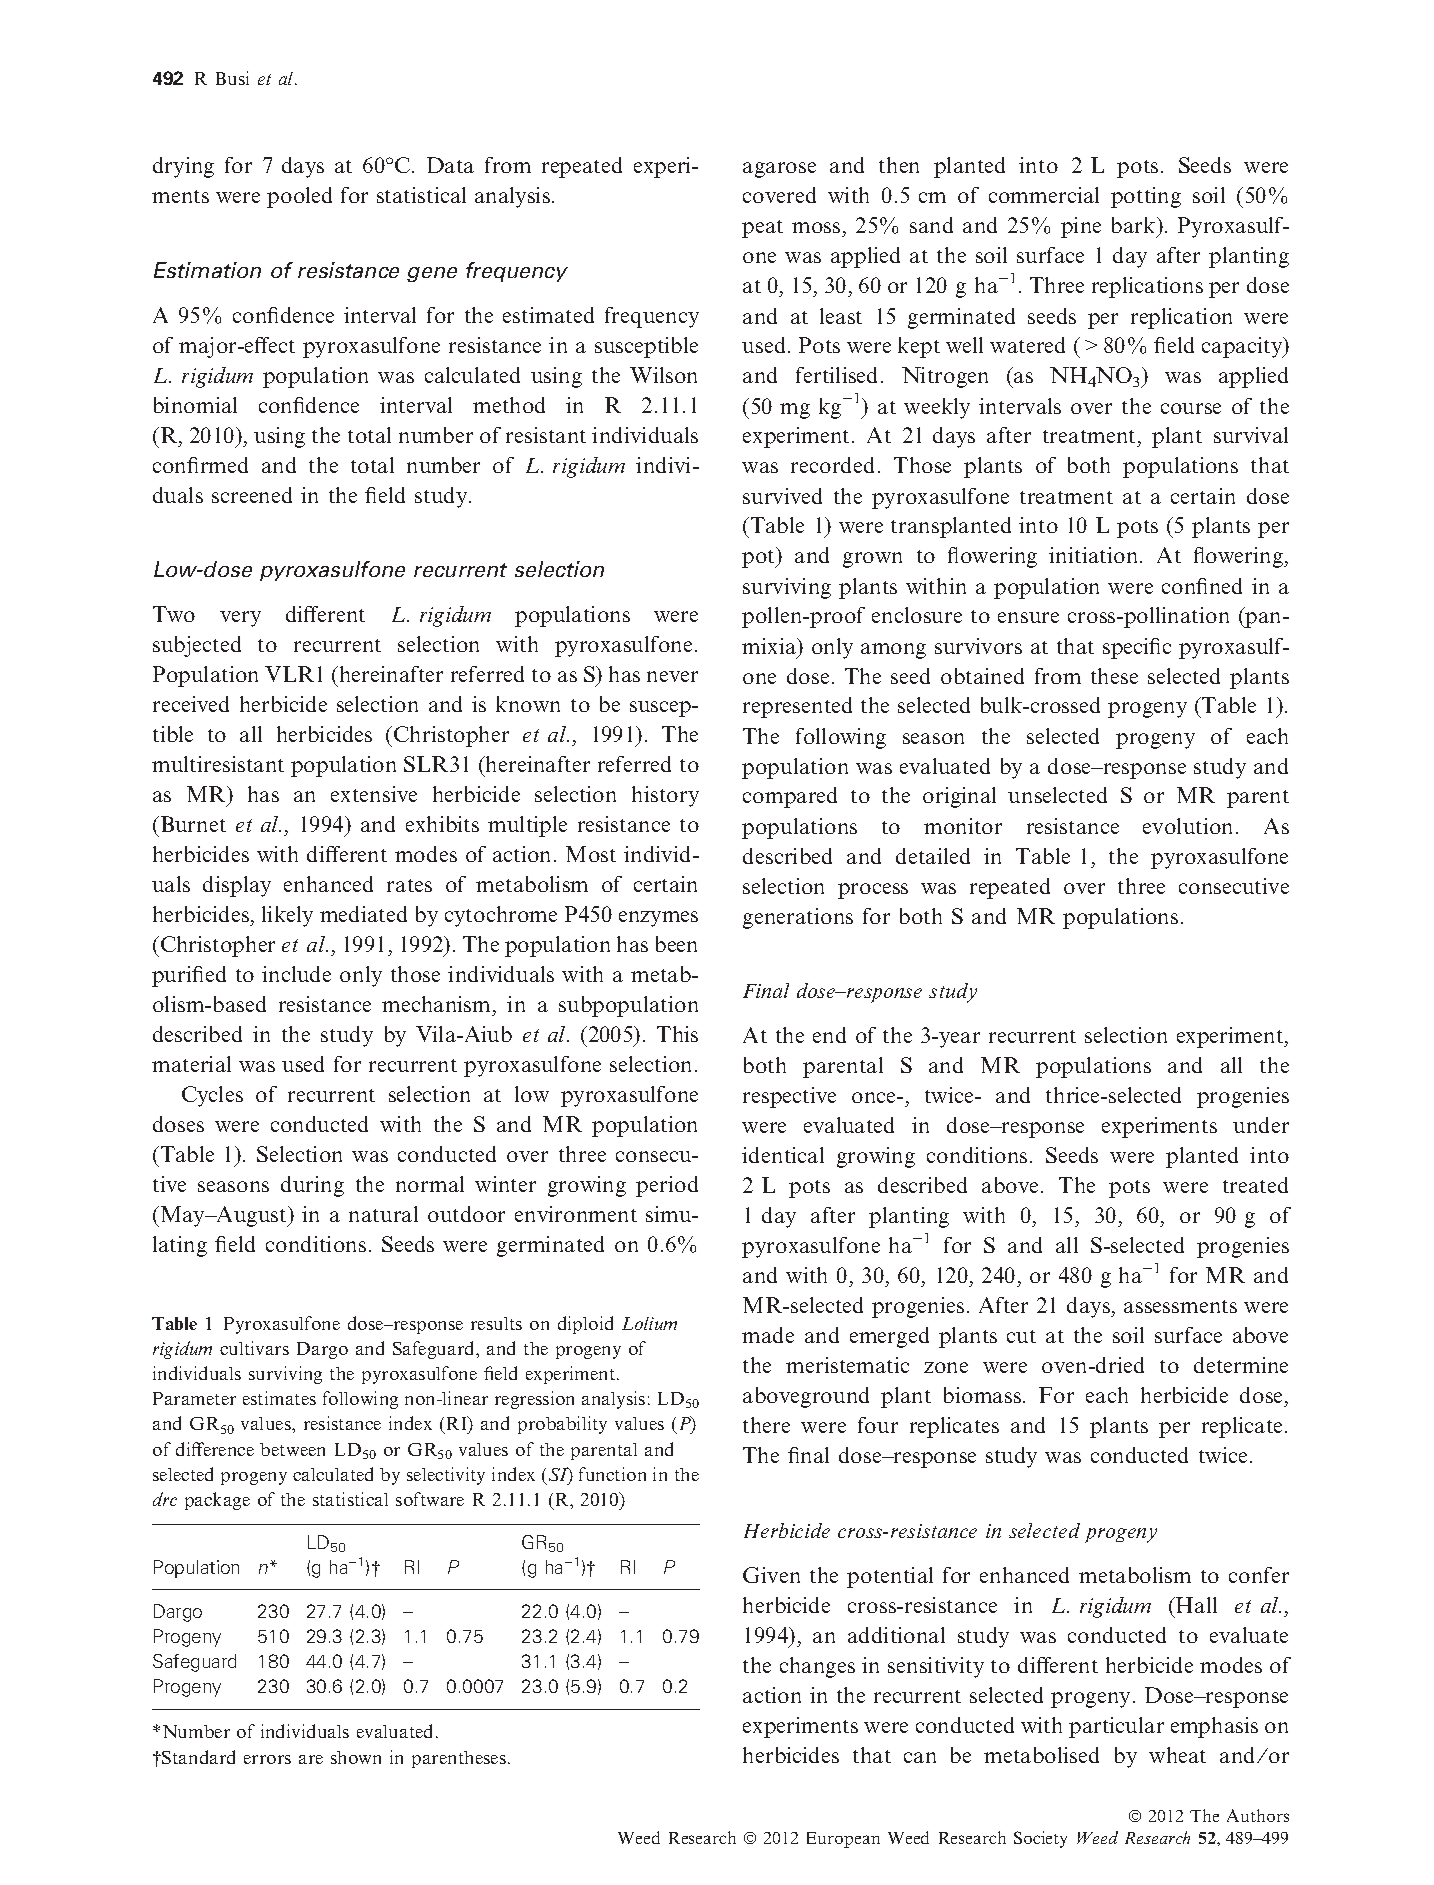 The height and width of the screenshot is (1885, 1434). What do you see at coordinates (665, 796) in the screenshot?
I see `history` at bounding box center [665, 796].
